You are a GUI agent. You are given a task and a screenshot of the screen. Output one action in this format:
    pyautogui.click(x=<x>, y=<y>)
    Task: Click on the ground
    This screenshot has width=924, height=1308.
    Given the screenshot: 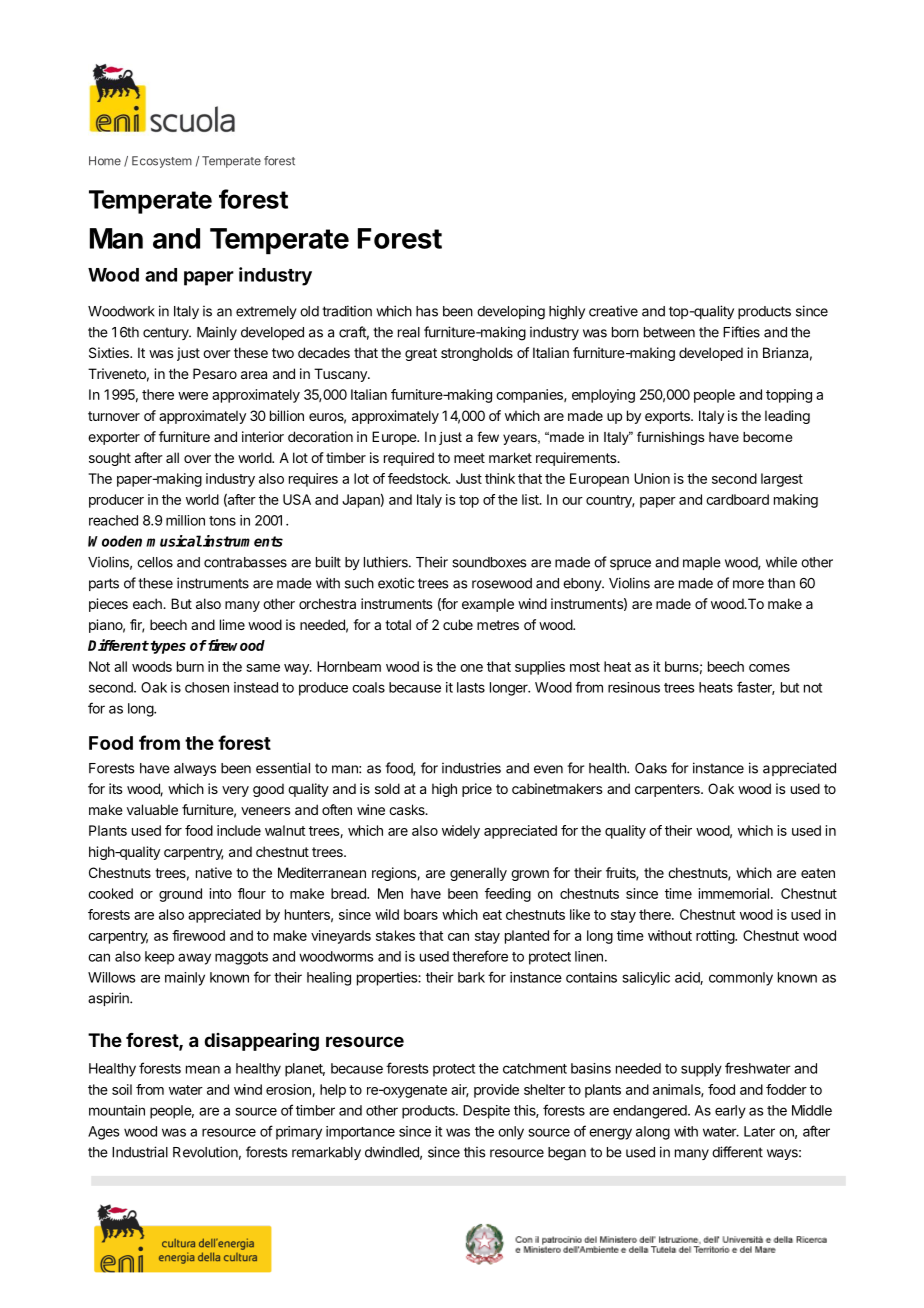 What is the action you would take?
    pyautogui.click(x=180, y=895)
